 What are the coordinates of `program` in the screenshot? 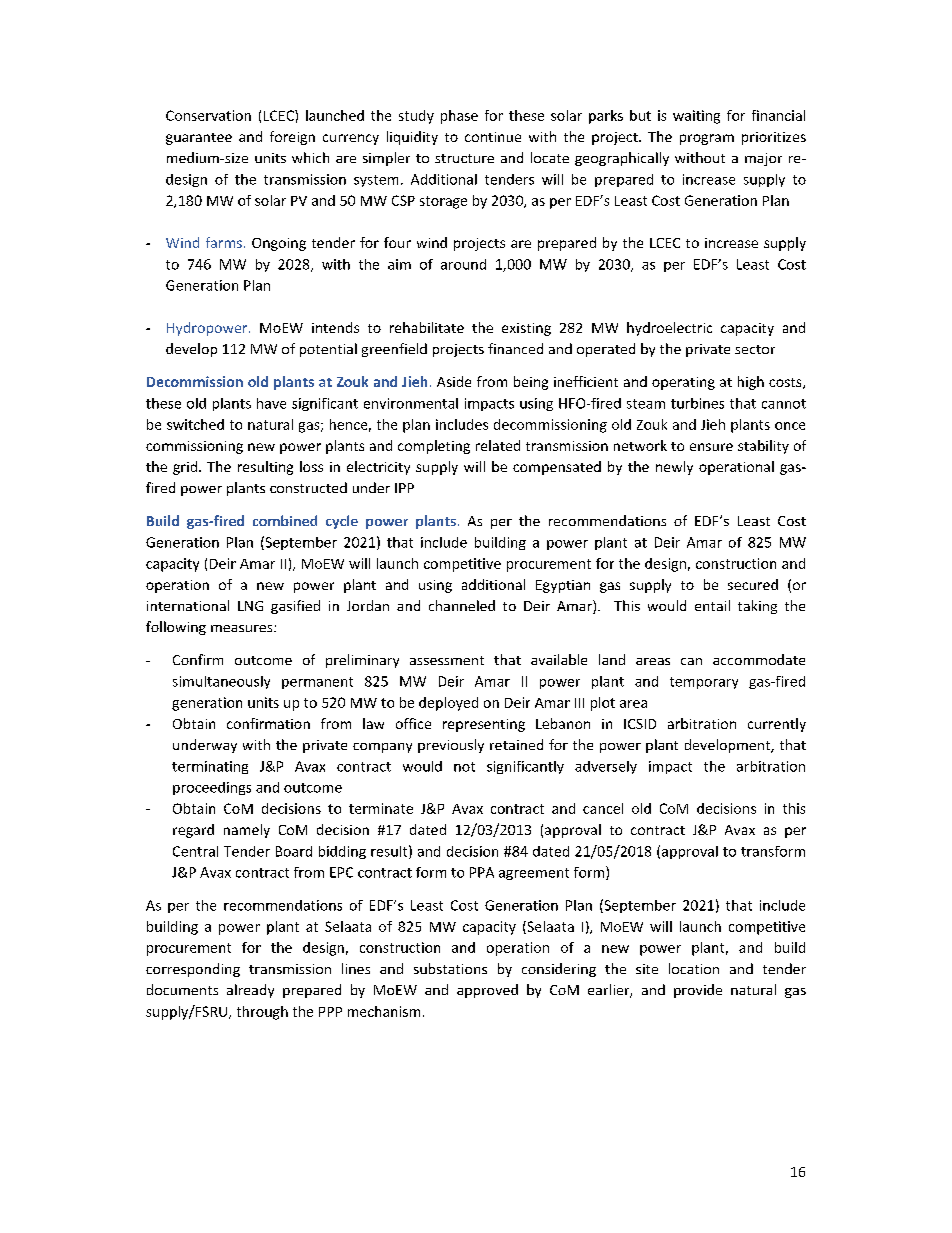 It's located at (707, 139).
